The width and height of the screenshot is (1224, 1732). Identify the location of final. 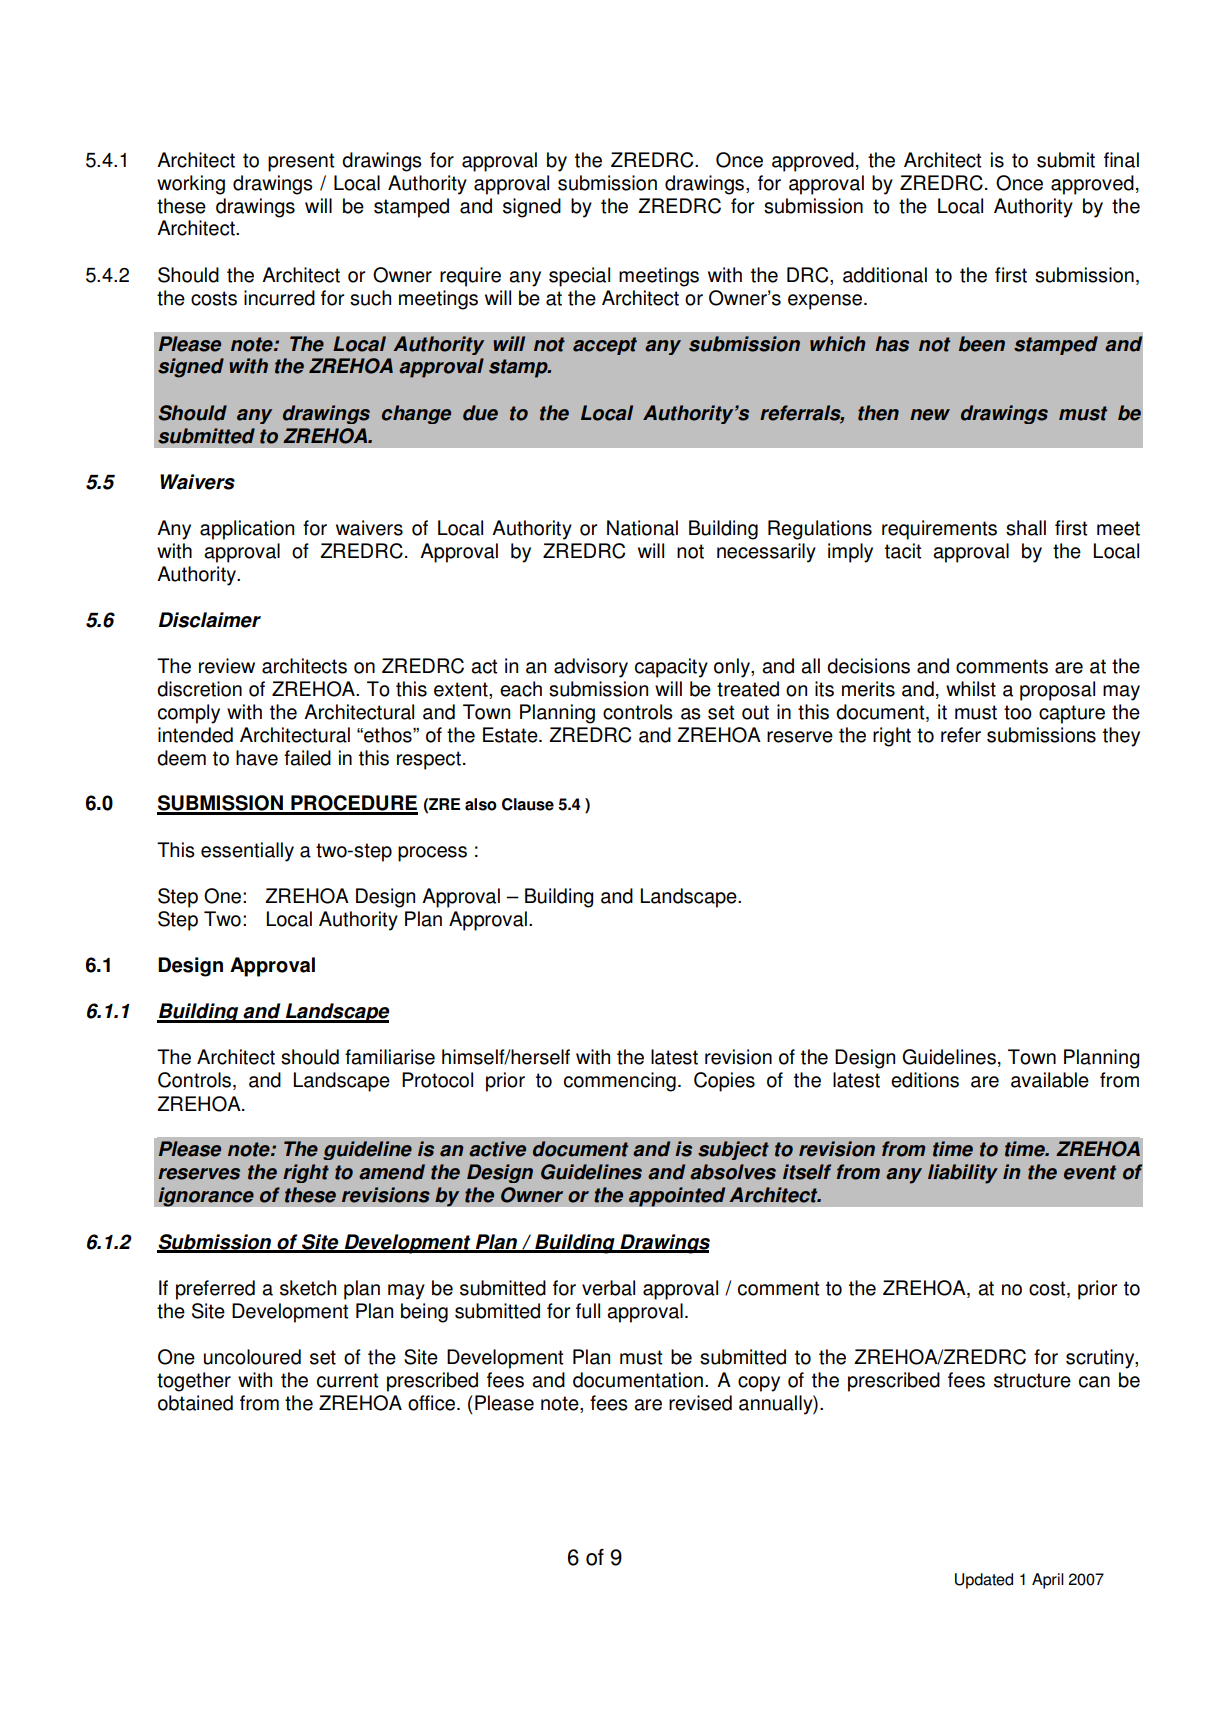
(1121, 160).
